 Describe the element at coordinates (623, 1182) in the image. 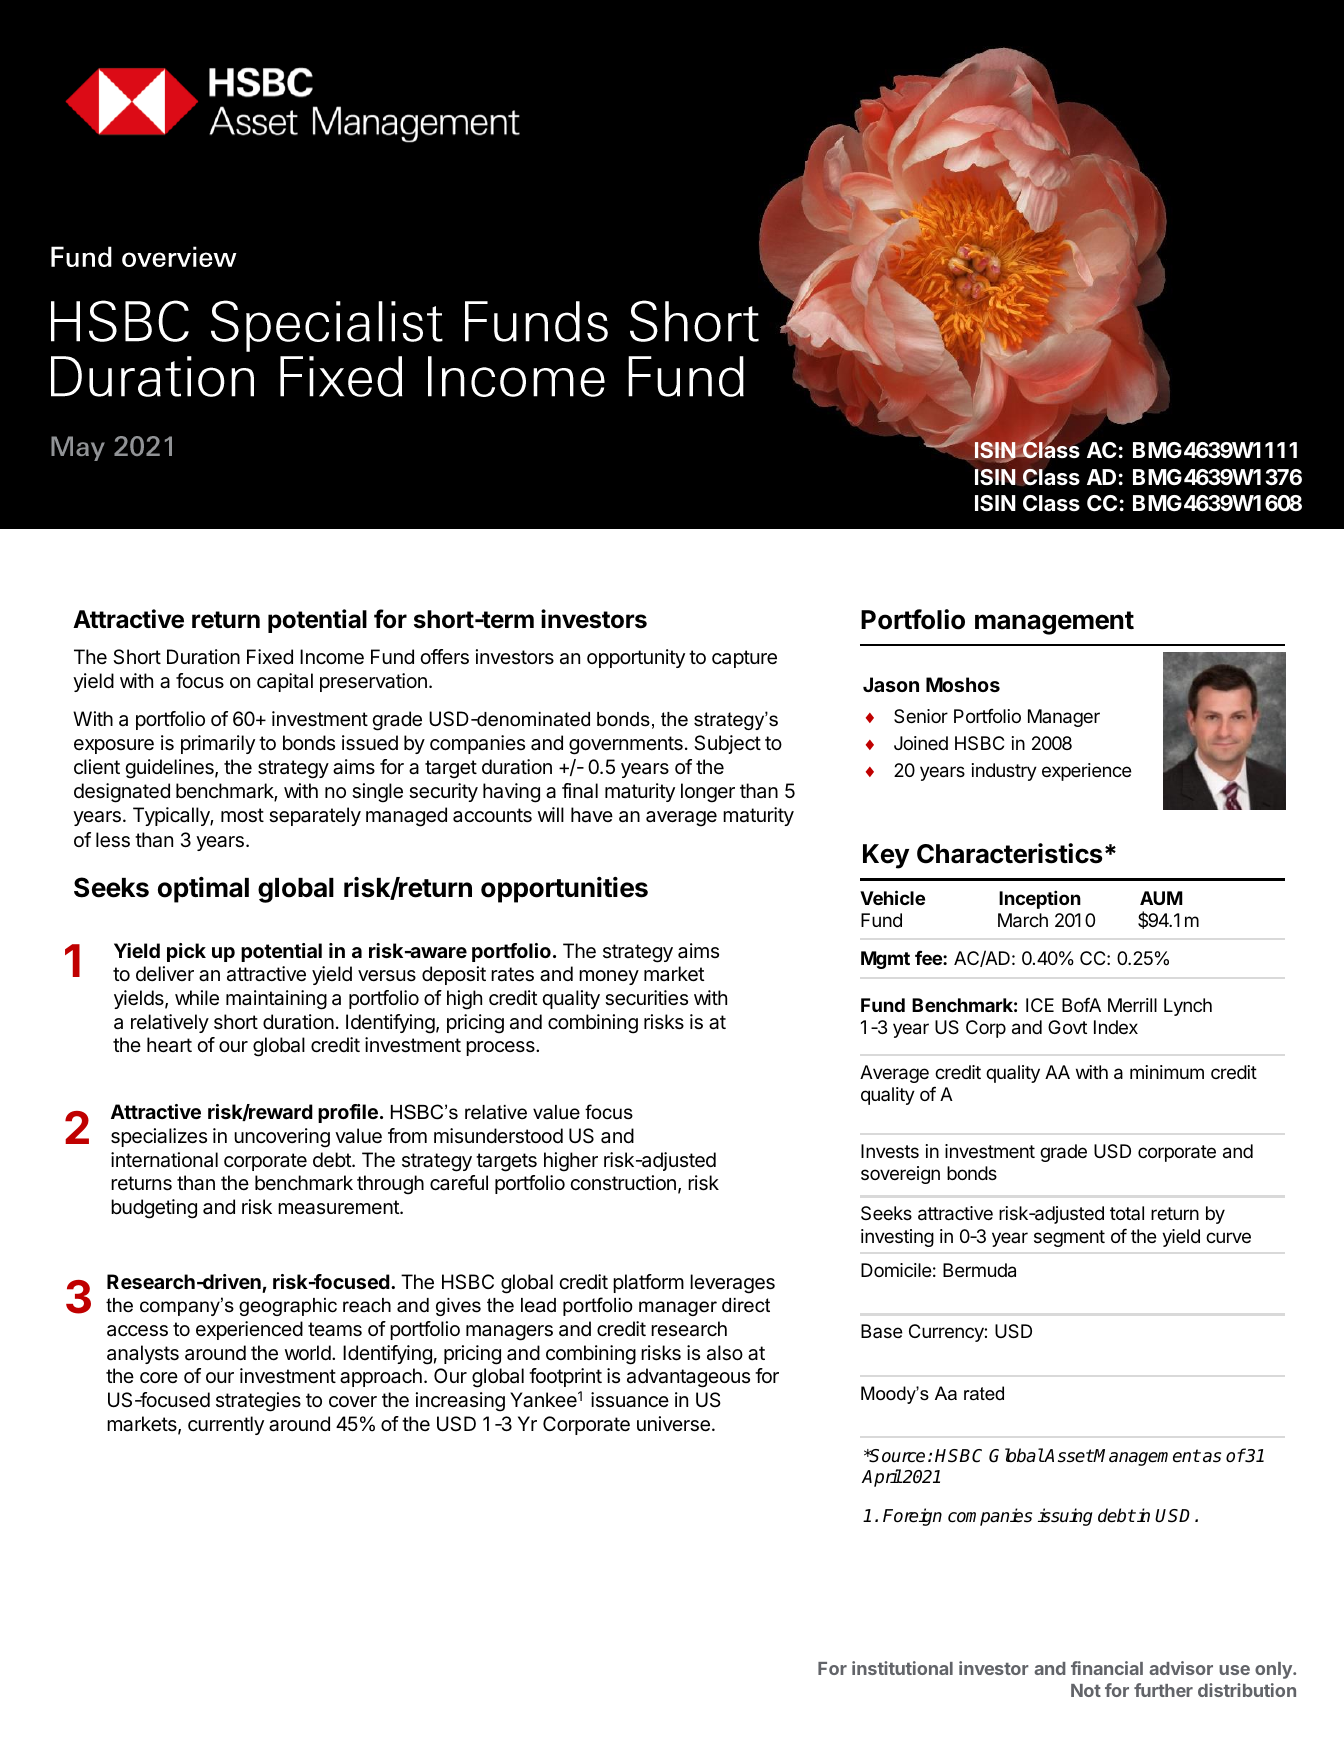

I see `construction` at that location.
